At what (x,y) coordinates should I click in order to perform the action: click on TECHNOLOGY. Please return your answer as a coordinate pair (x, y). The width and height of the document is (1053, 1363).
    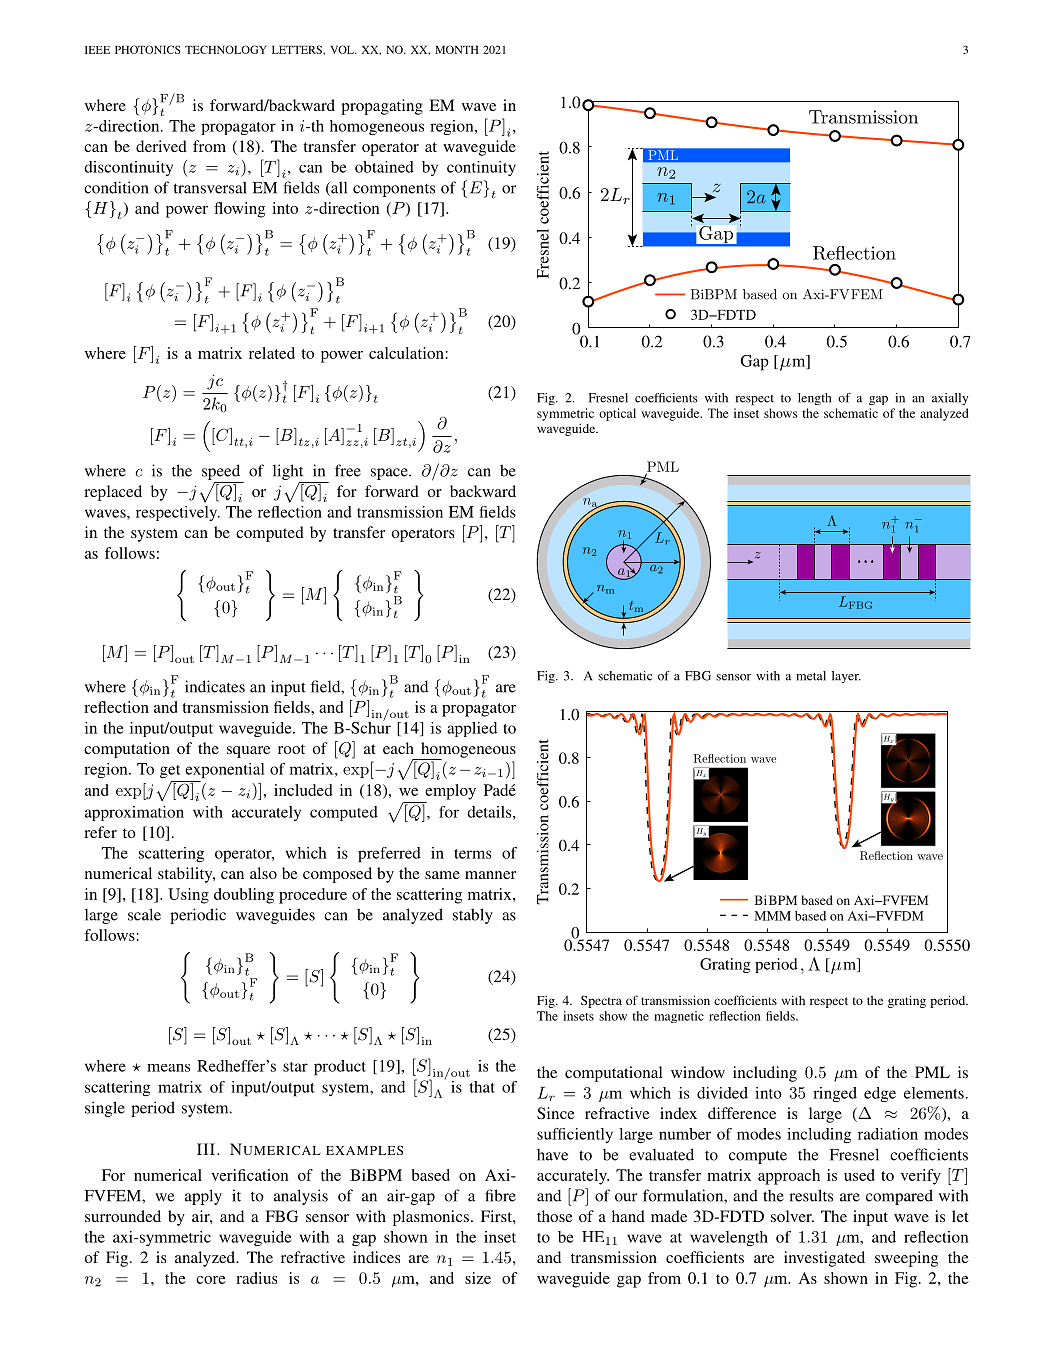
    Looking at the image, I should click on (226, 49).
